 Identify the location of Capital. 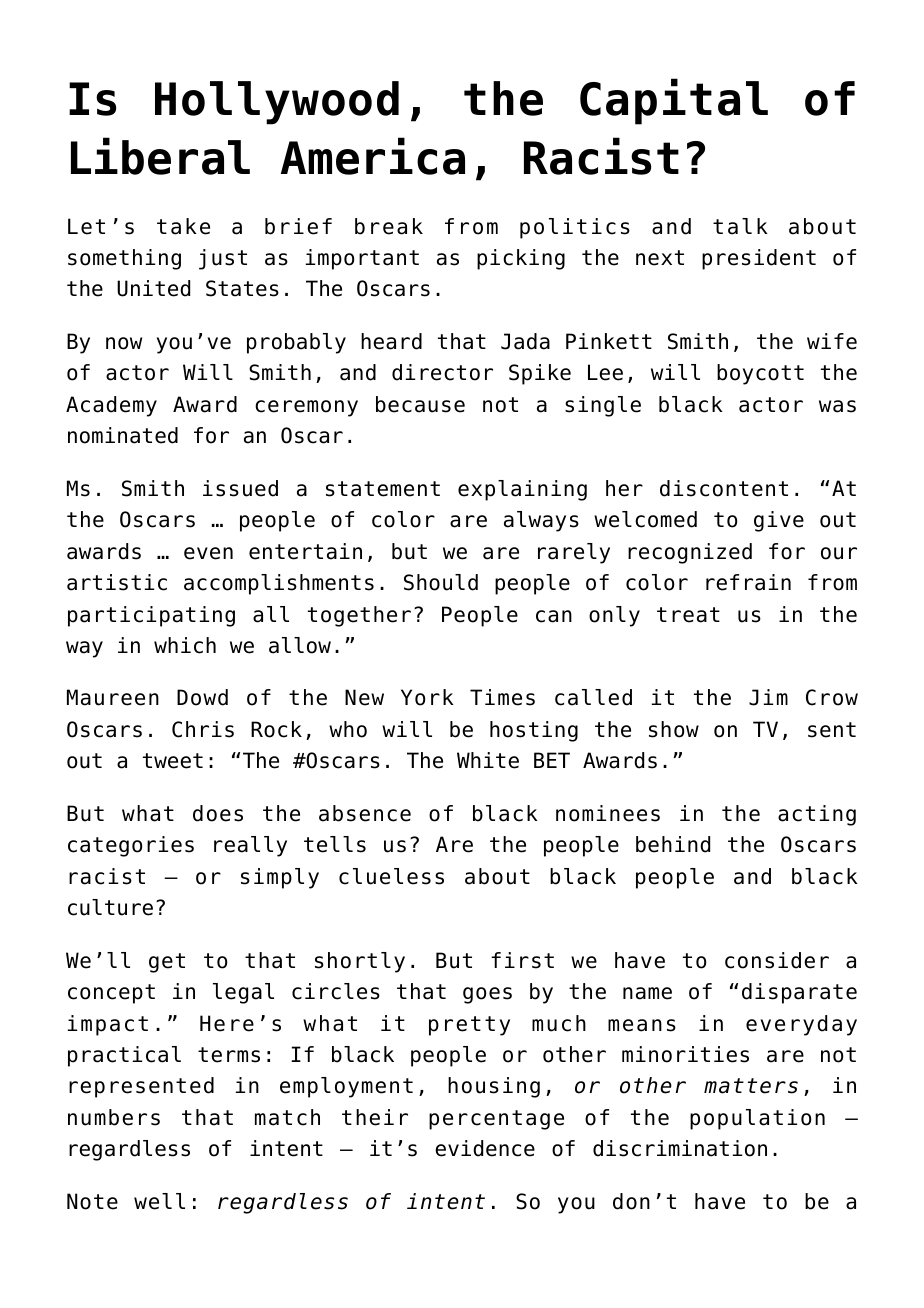
(674, 101).
